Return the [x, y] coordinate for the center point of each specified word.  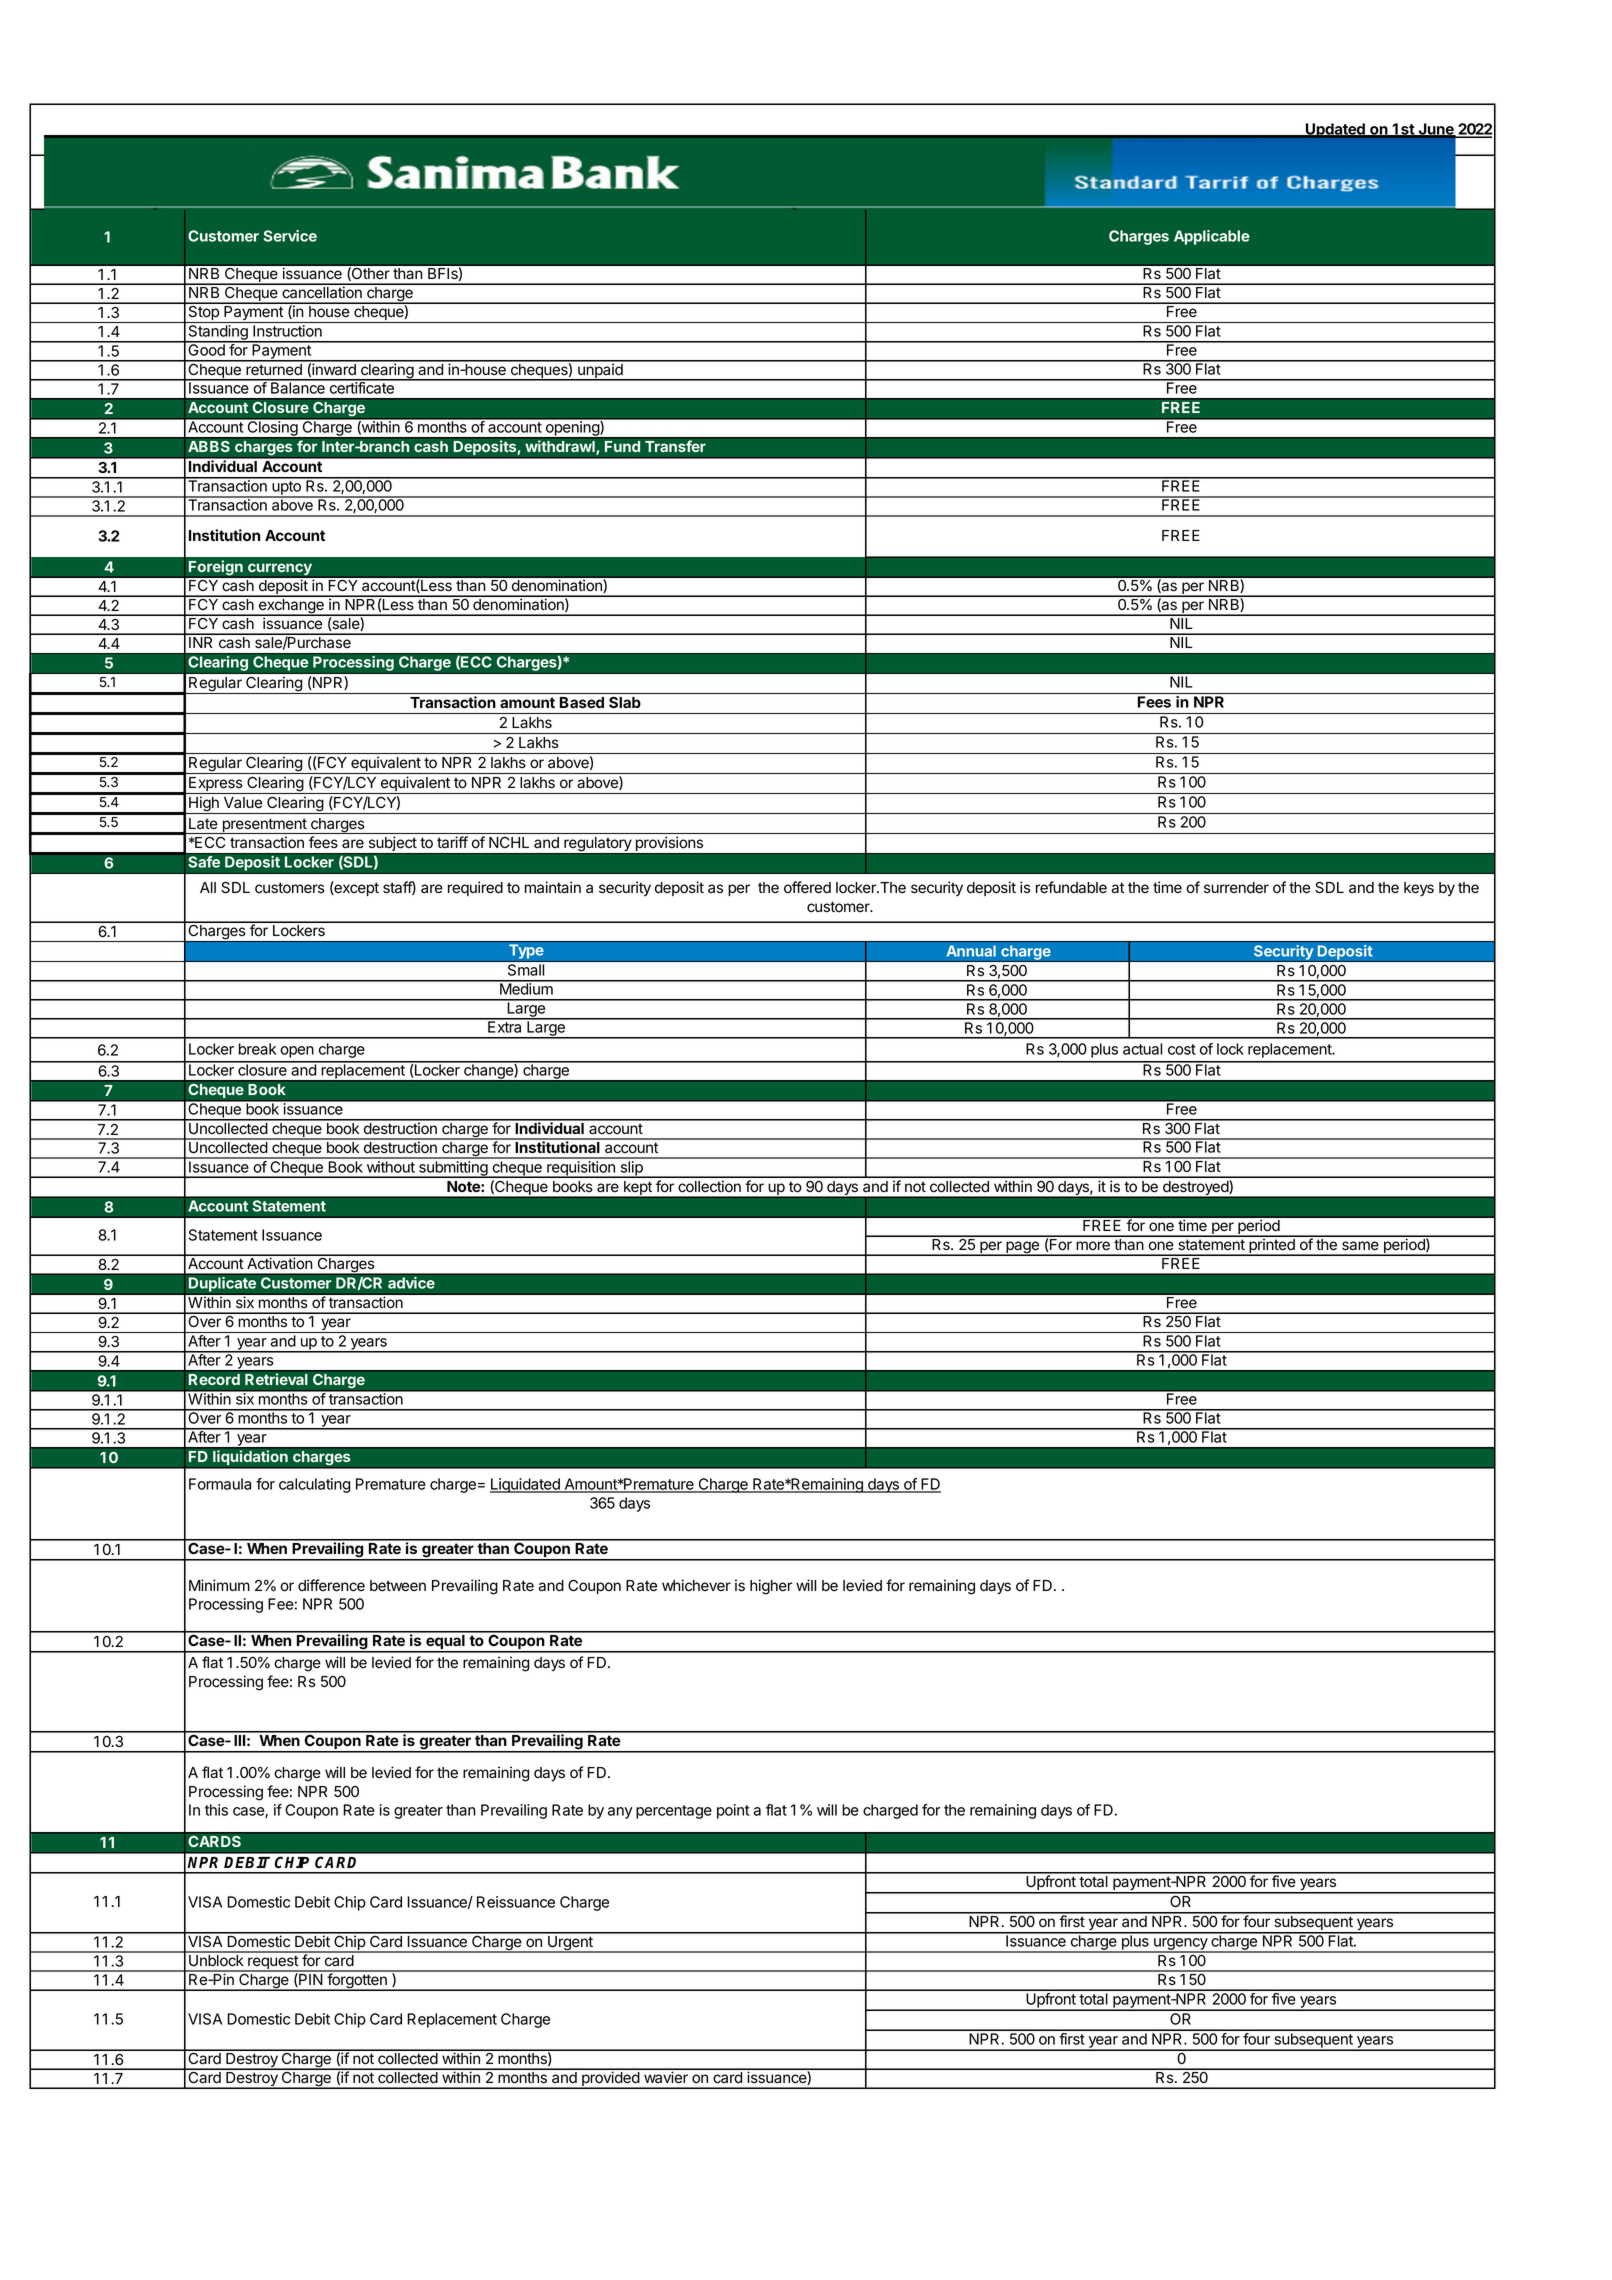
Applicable [1212, 237]
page [1022, 1248]
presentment [264, 826]
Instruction [287, 331]
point [733, 1811]
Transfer [675, 446]
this [216, 1810]
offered [807, 887]
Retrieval [276, 1379]
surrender [1236, 888]
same [1360, 1246]
